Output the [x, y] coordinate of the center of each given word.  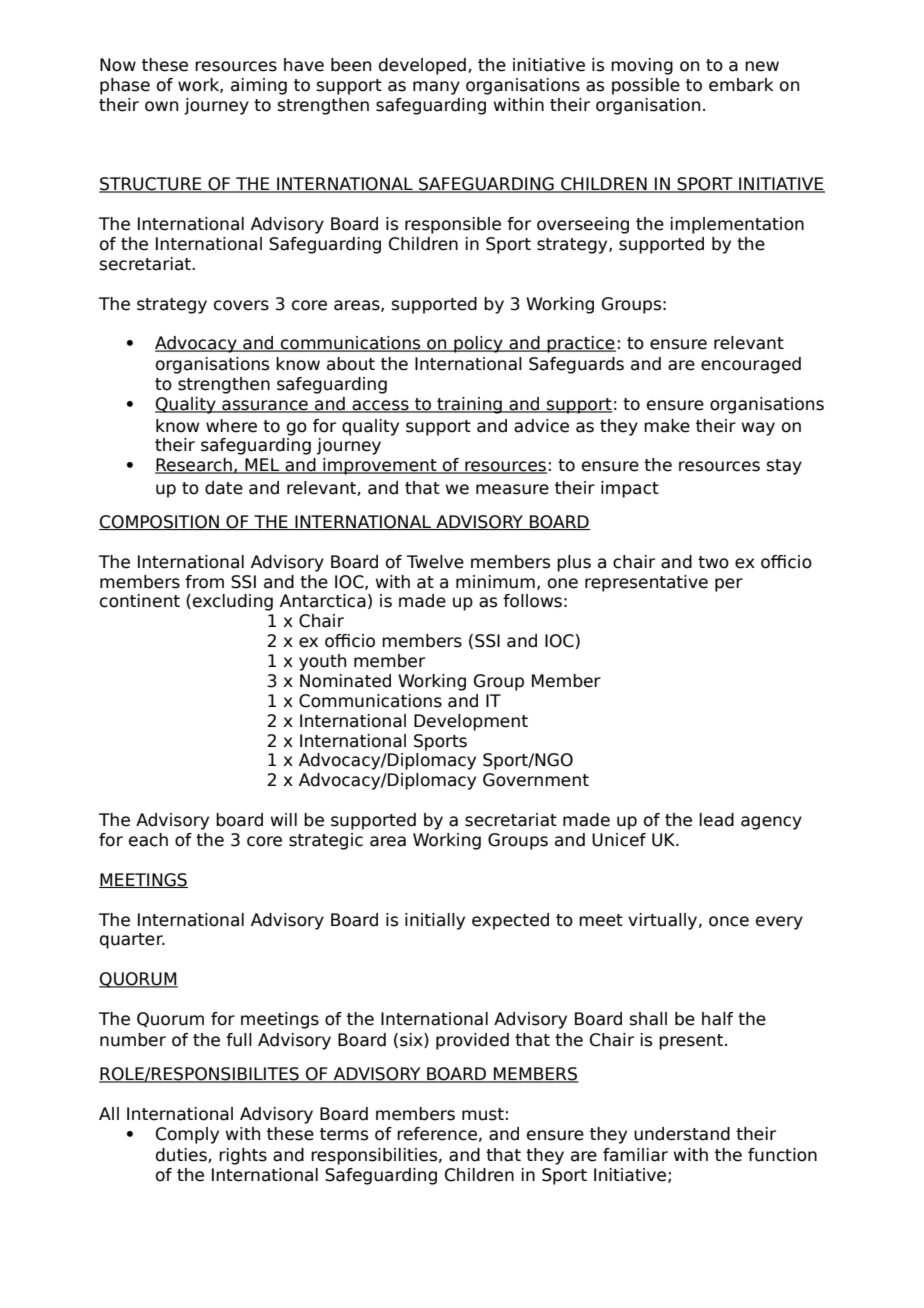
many [436, 88]
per [729, 585]
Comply [187, 1135]
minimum [495, 582]
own [161, 106]
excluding [233, 602]
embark [741, 85]
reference [437, 1134]
